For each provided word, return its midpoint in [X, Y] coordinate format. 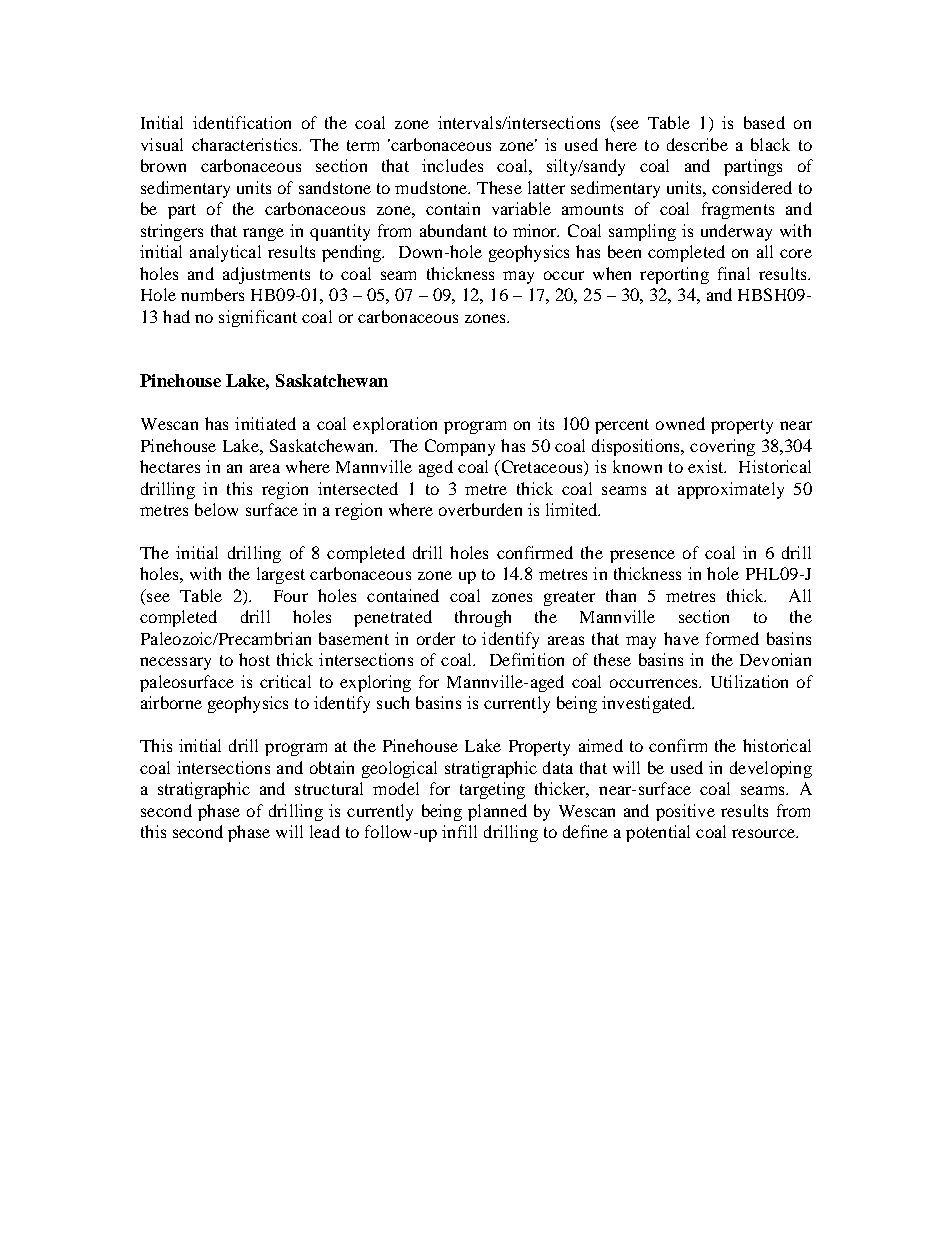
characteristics [246, 144]
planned [497, 812]
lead [325, 831]
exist [707, 466]
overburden [480, 509]
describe [697, 144]
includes [452, 165]
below [216, 509]
